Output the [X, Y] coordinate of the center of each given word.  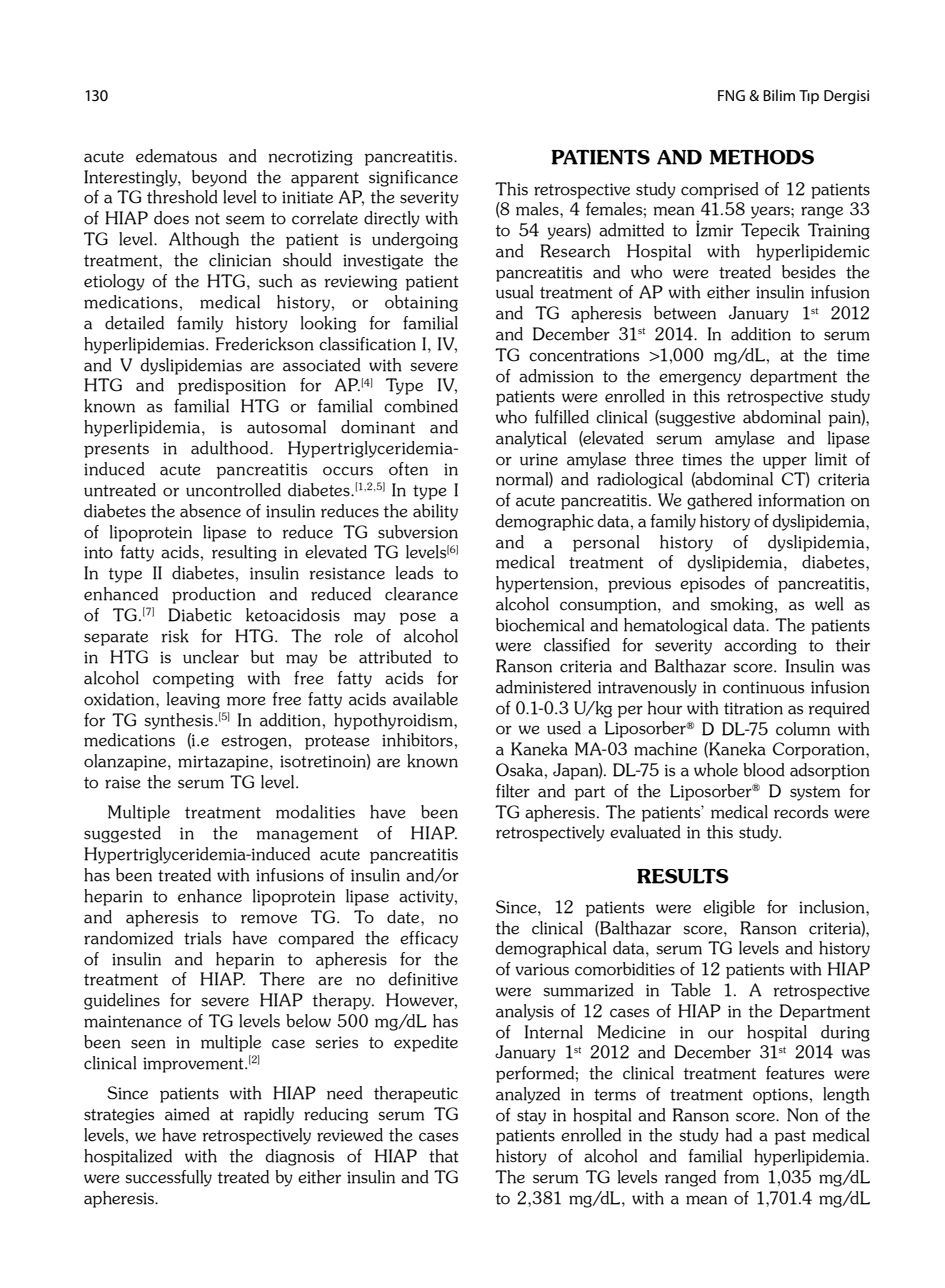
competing [193, 680]
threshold [182, 197]
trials [202, 938]
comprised [720, 190]
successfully [168, 1178]
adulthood [231, 448]
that [444, 1156]
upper [785, 462]
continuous [763, 687]
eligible [729, 908]
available [425, 699]
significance [413, 178]
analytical [531, 439]
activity [427, 898]
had [739, 1135]
